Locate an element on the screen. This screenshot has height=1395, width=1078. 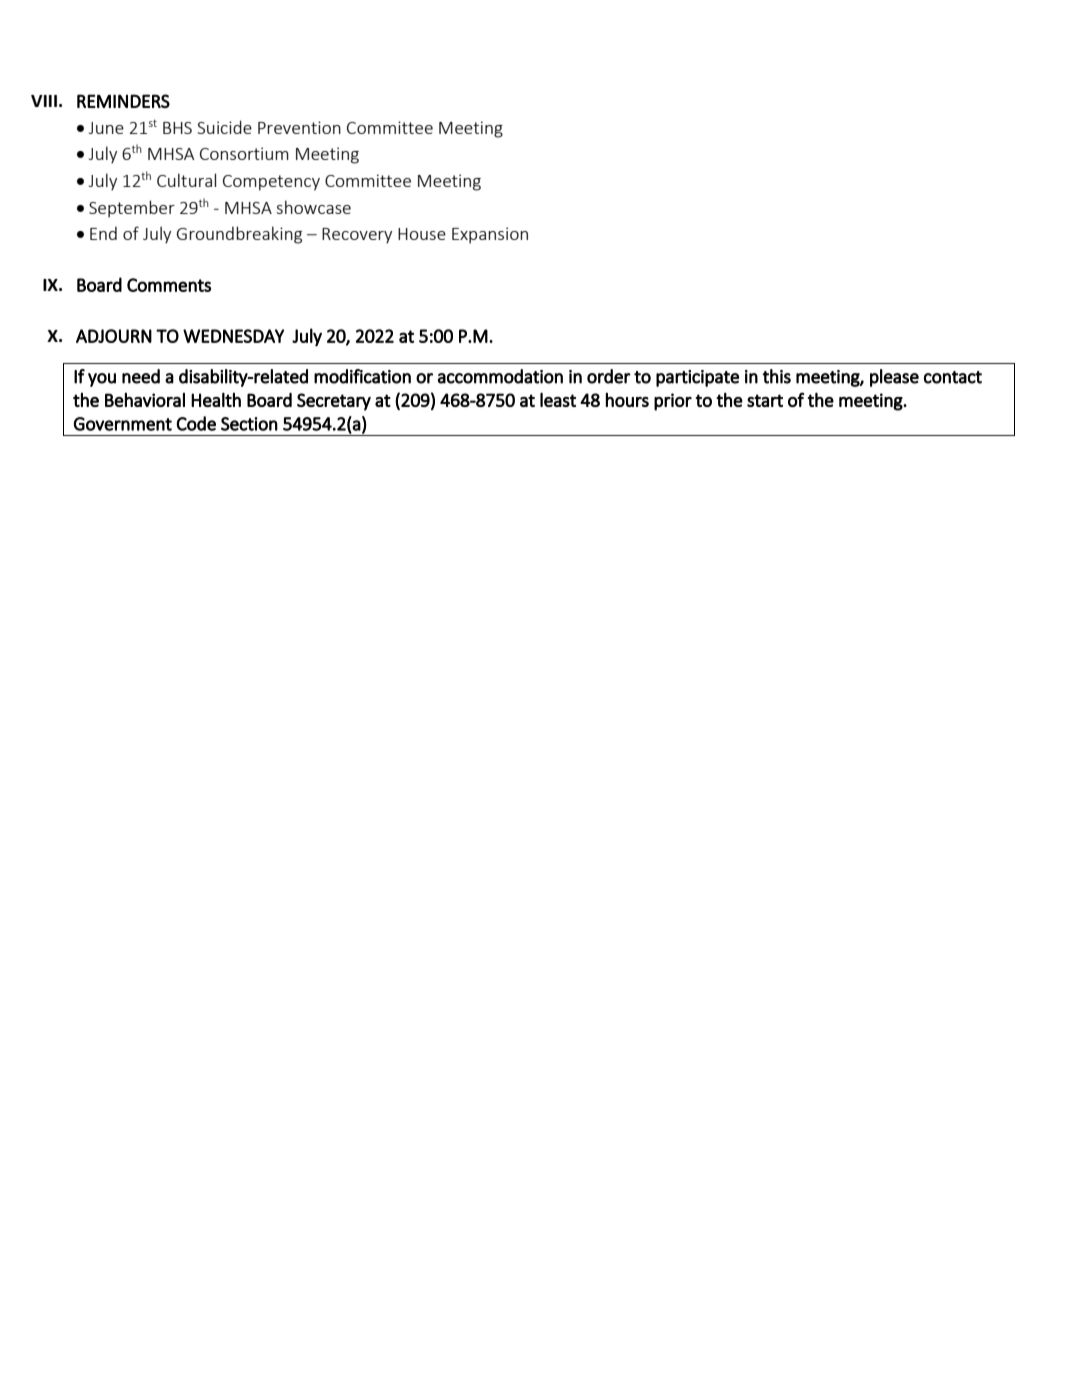
Expansion is located at coordinates (490, 235).
